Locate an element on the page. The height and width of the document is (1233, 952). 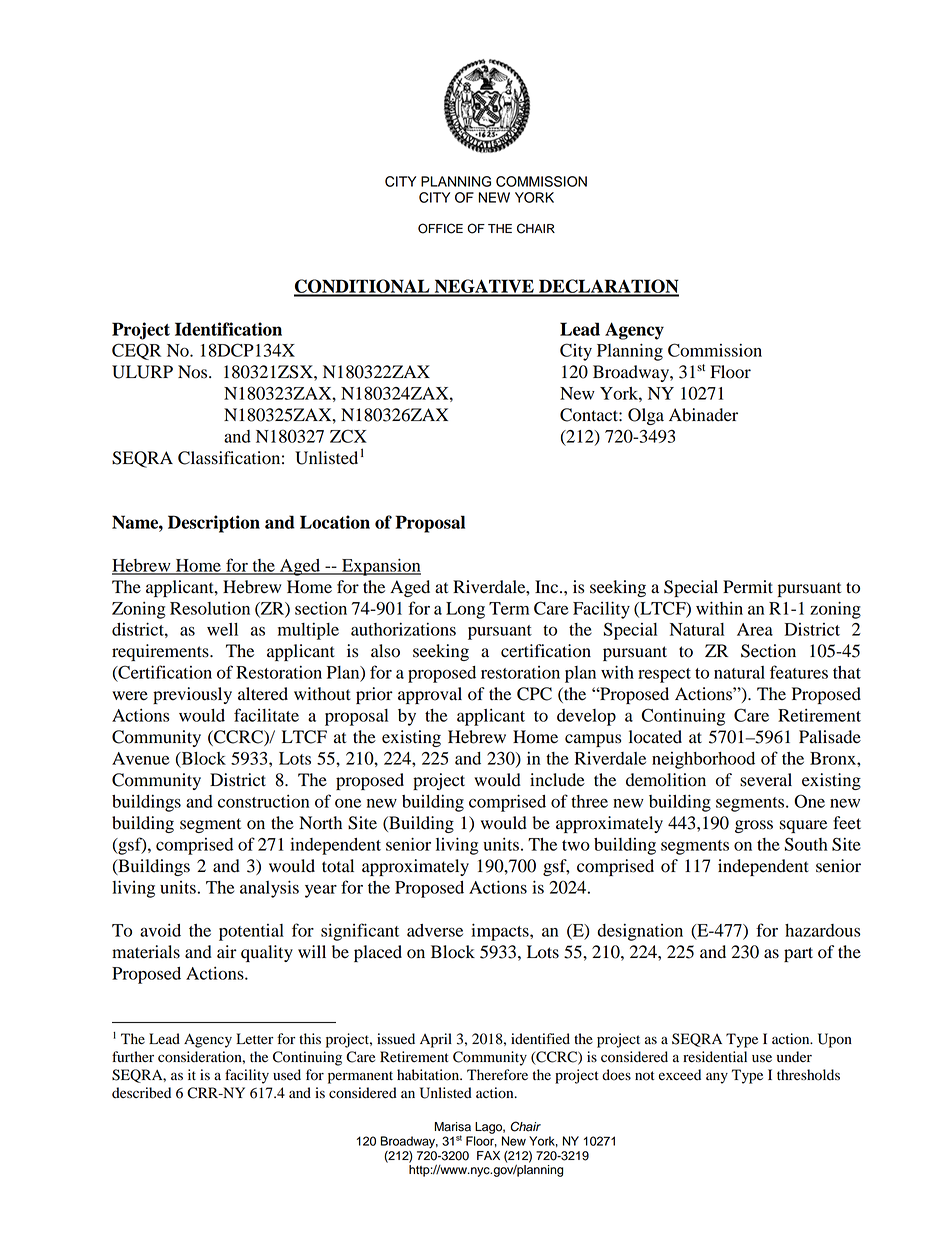
Identification is located at coordinates (228, 329).
